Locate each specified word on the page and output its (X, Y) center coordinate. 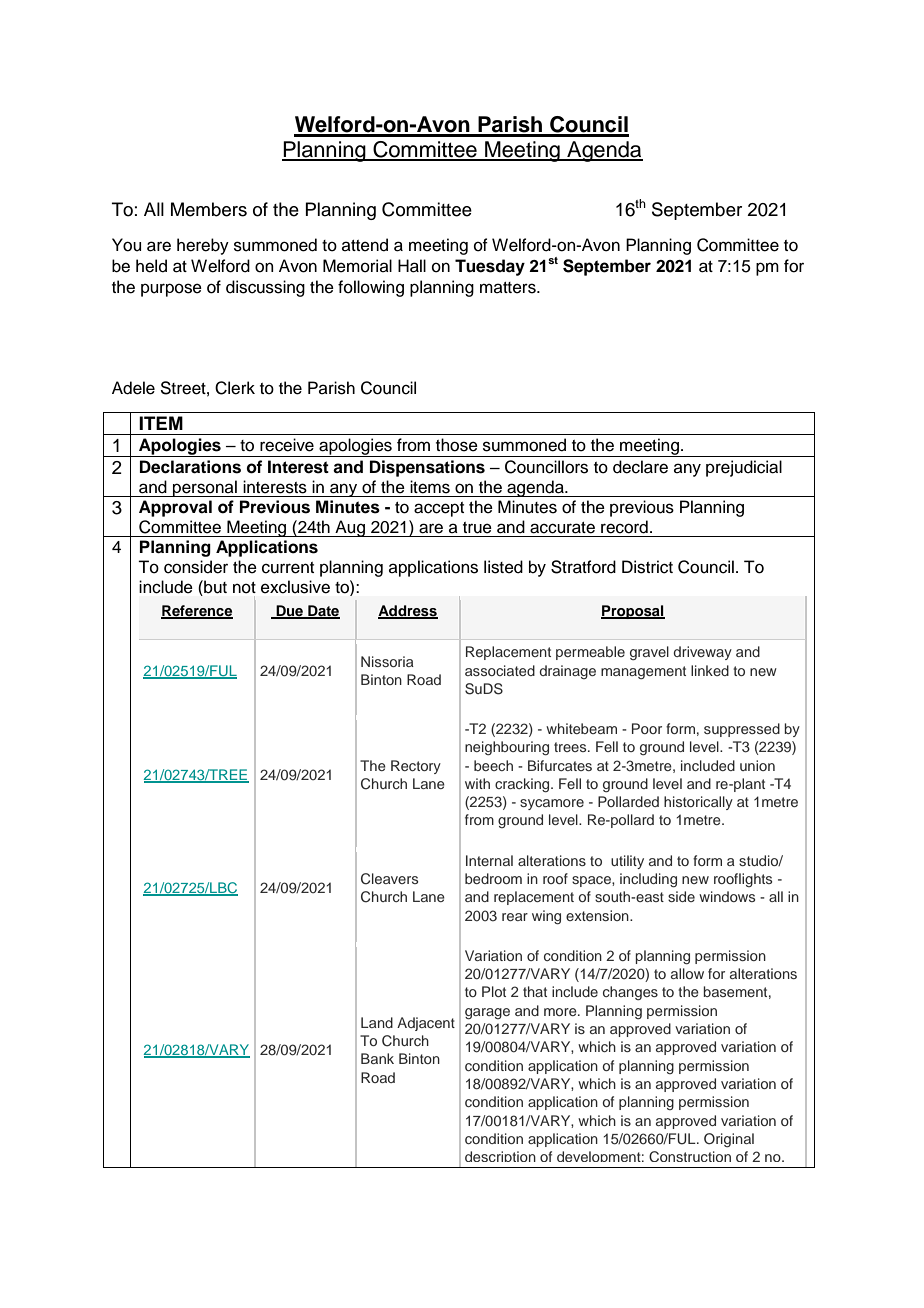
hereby (203, 246)
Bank (377, 1058)
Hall (412, 266)
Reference (197, 611)
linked (710, 670)
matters (509, 288)
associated (500, 670)
